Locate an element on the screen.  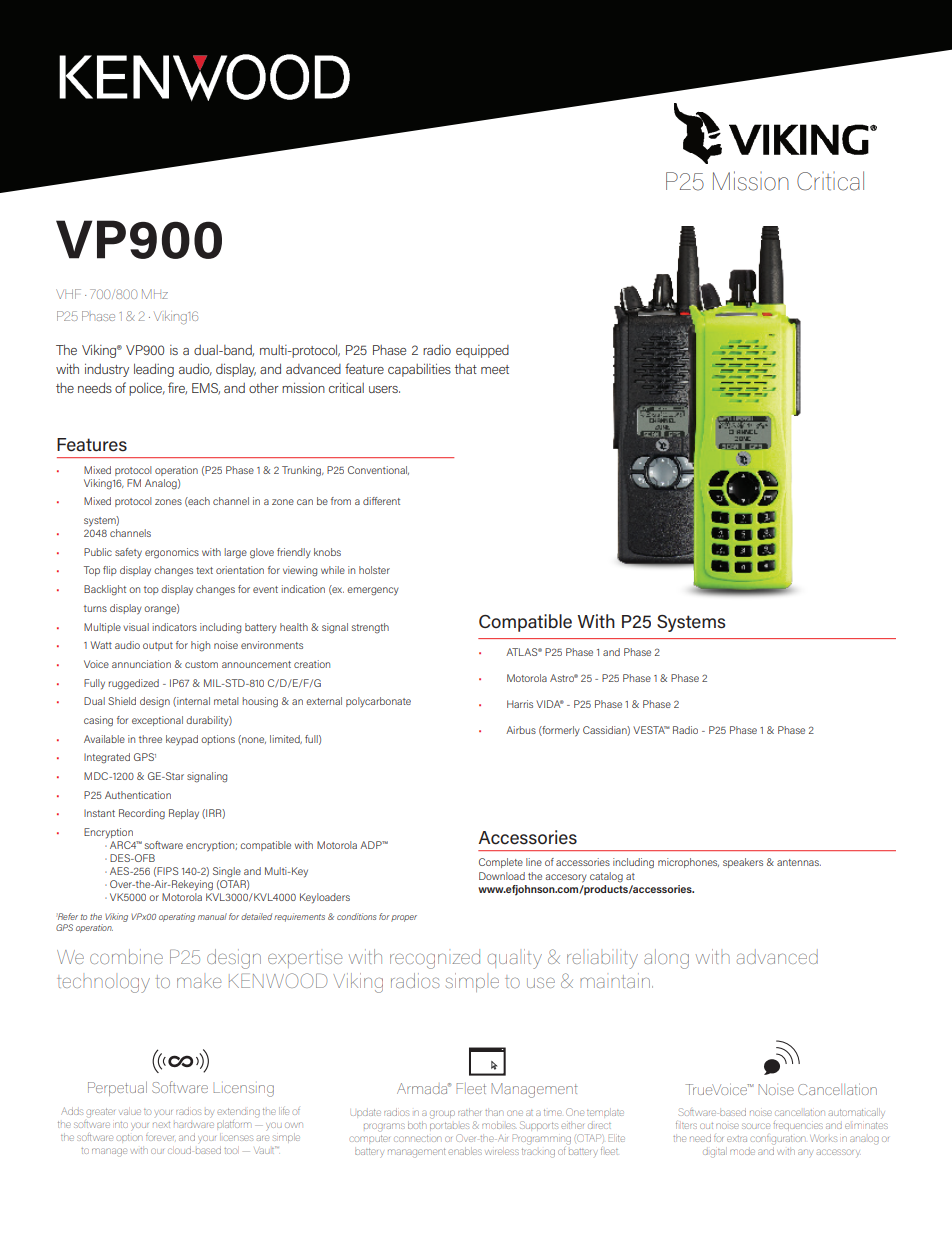
different is located at coordinates (381, 501).
